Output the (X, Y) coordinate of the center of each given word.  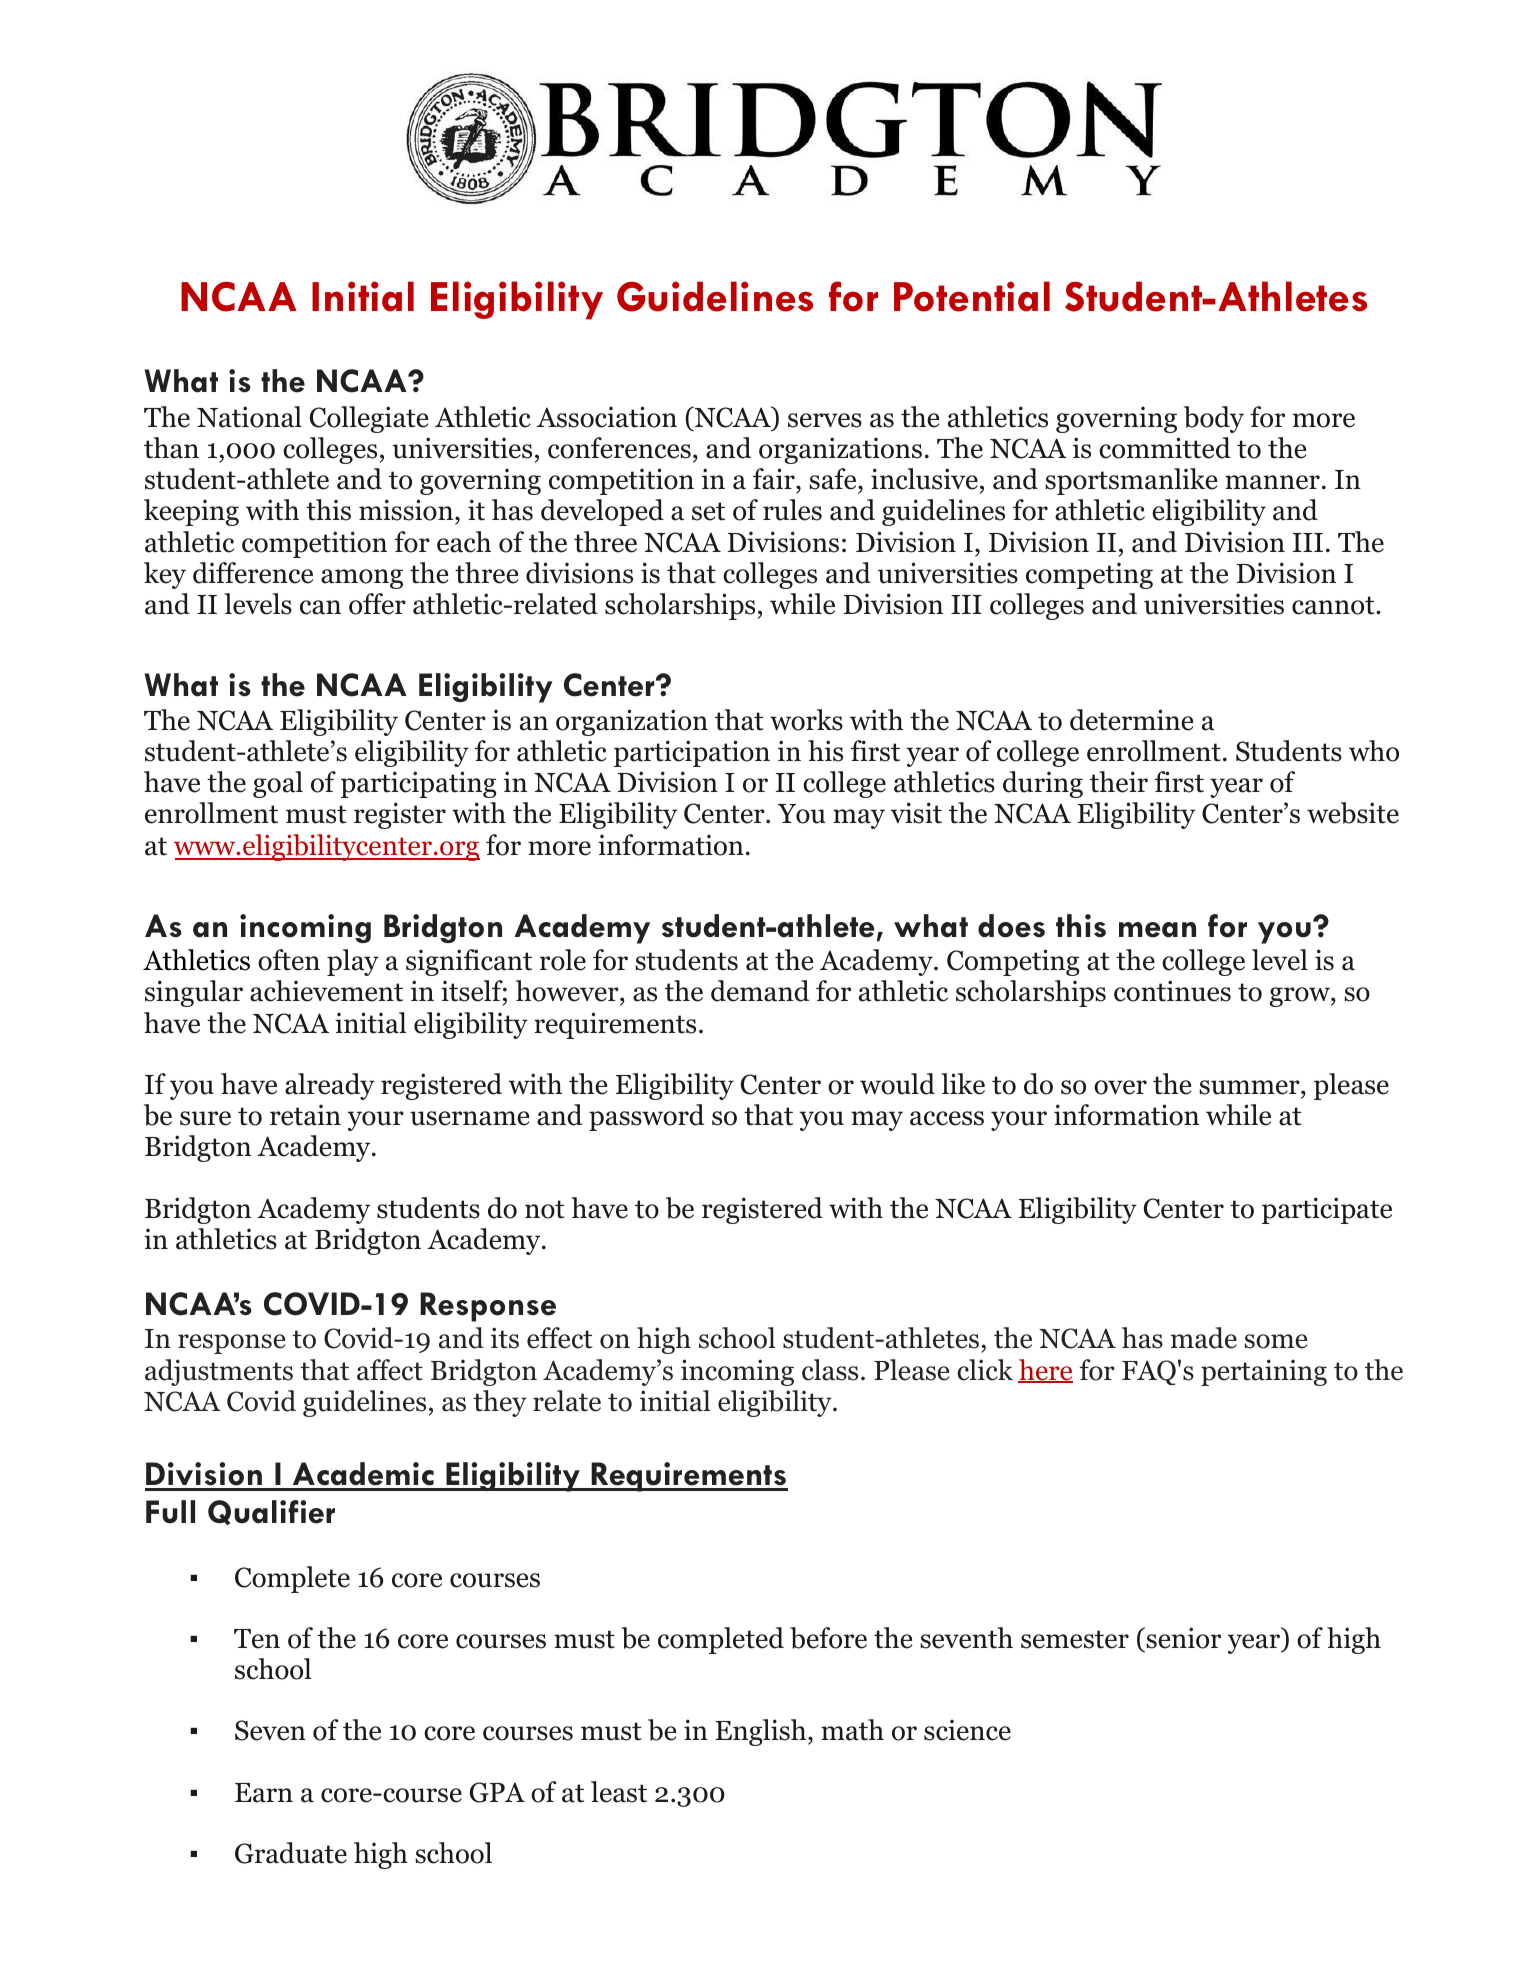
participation (692, 753)
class (830, 1370)
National (249, 417)
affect (390, 1370)
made (1204, 1338)
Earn (264, 1793)
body (1214, 419)
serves (825, 420)
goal (278, 784)
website (1353, 813)
